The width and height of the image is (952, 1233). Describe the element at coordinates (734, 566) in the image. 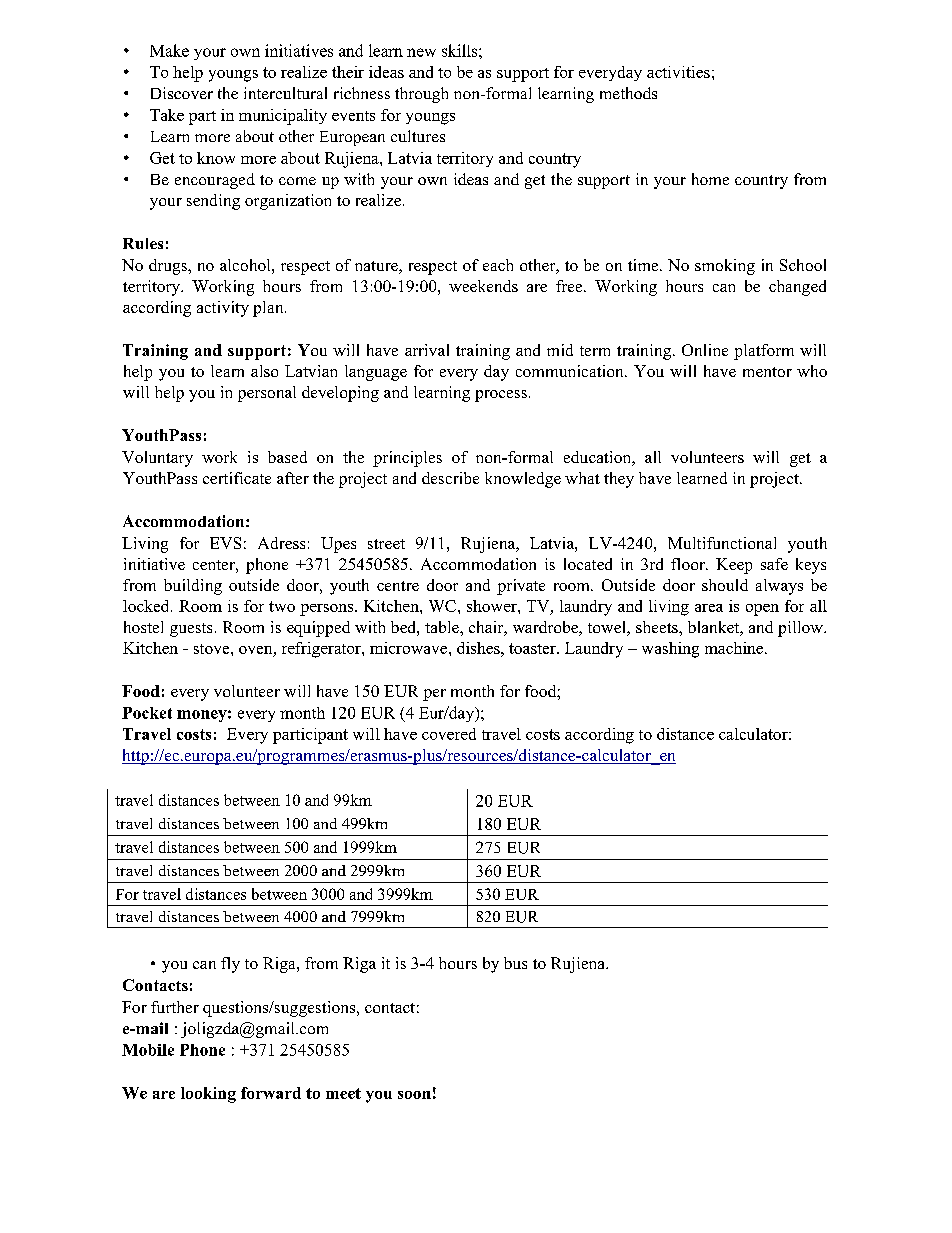

I see `Keep` at that location.
